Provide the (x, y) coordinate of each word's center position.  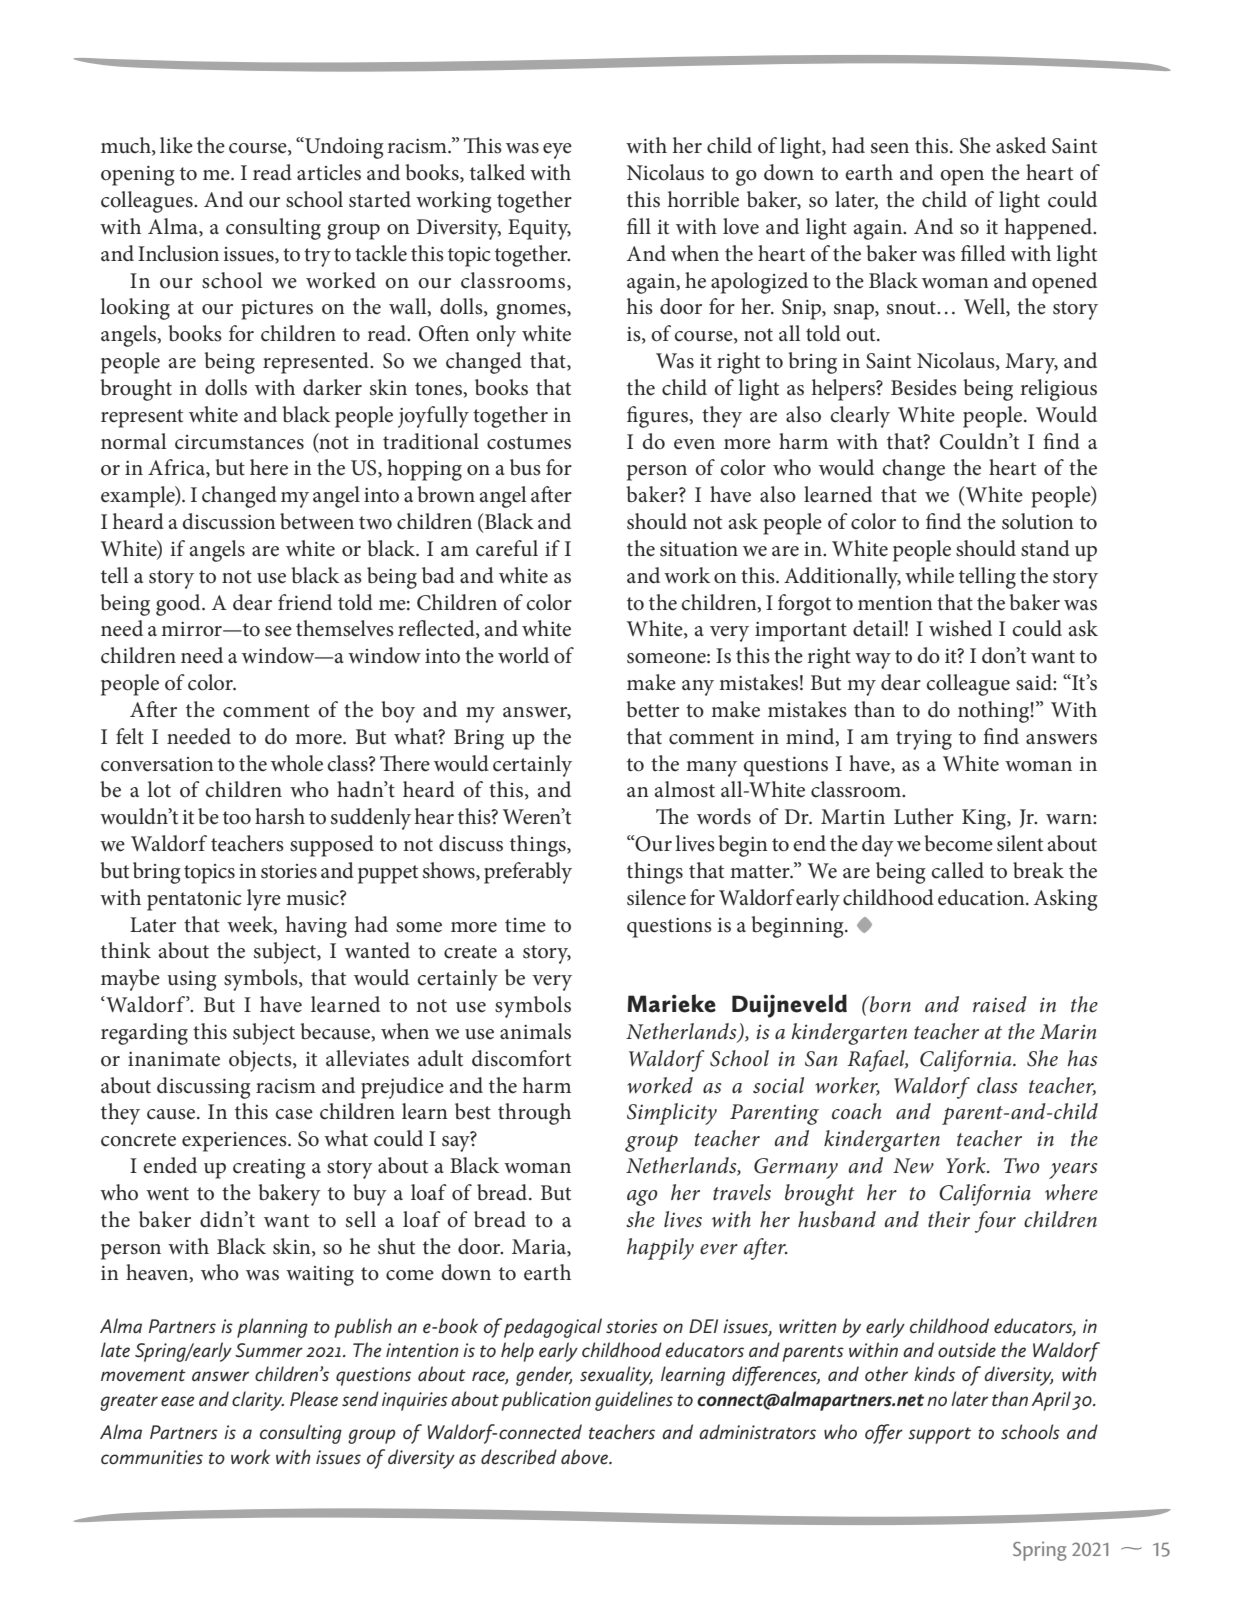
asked (1021, 145)
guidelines (634, 1401)
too (237, 818)
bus (525, 467)
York (967, 1165)
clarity (258, 1401)
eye (557, 151)
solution (1038, 521)
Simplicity (672, 1114)
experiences (235, 1142)
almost (685, 789)
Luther (924, 816)
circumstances (239, 442)
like (176, 145)
